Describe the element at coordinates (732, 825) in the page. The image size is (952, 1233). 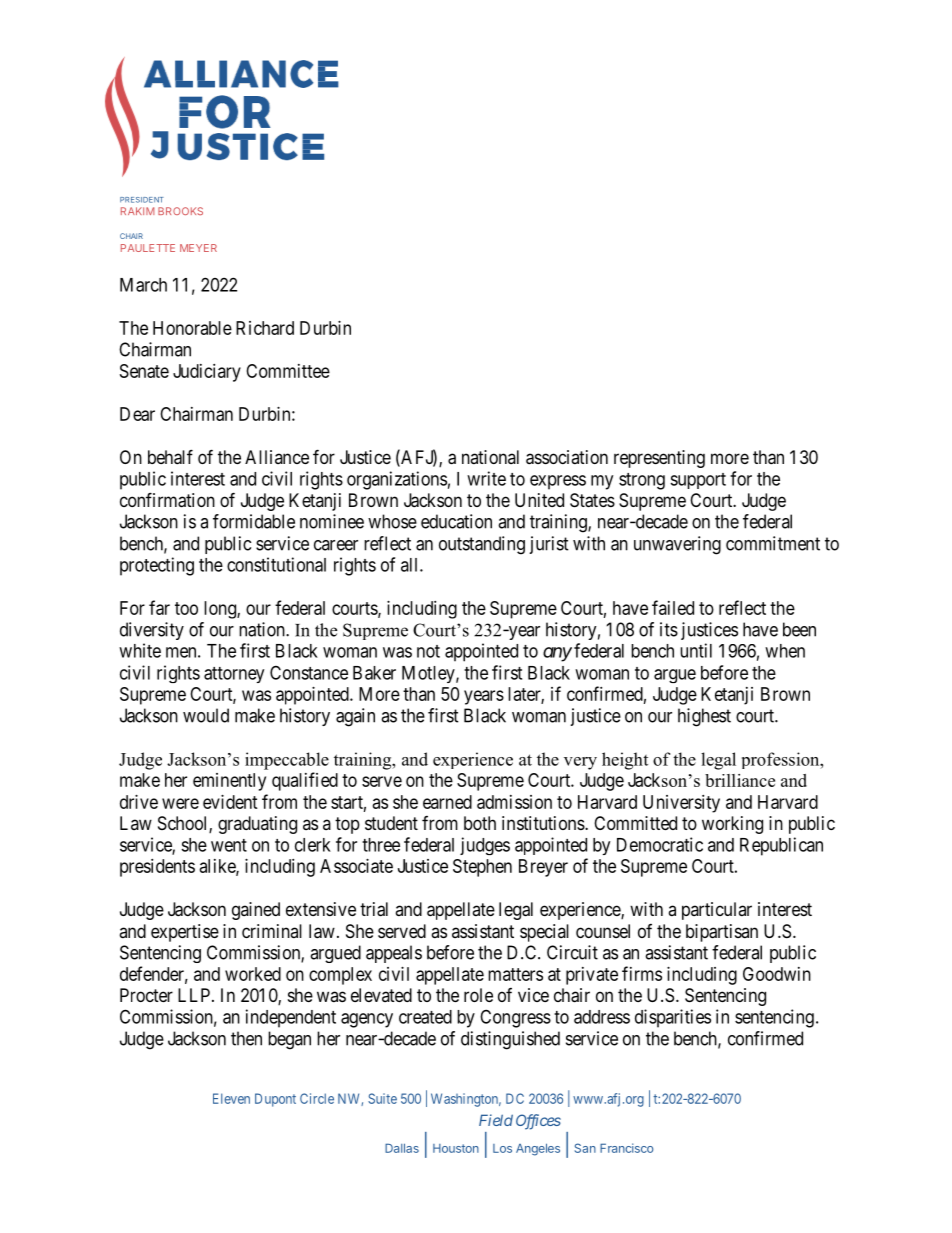
I see `working` at that location.
